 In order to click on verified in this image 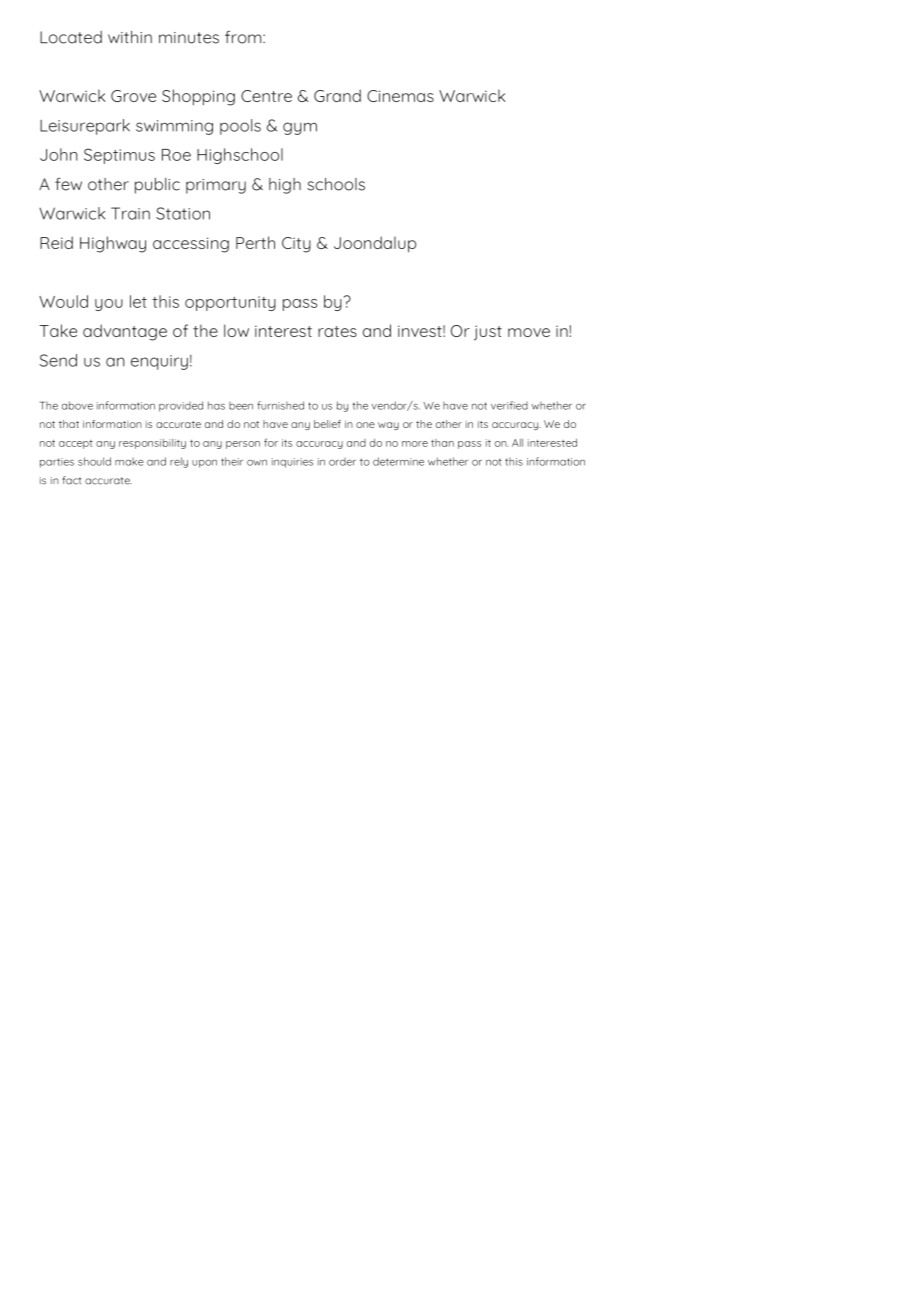, I will do `click(509, 405)`.
